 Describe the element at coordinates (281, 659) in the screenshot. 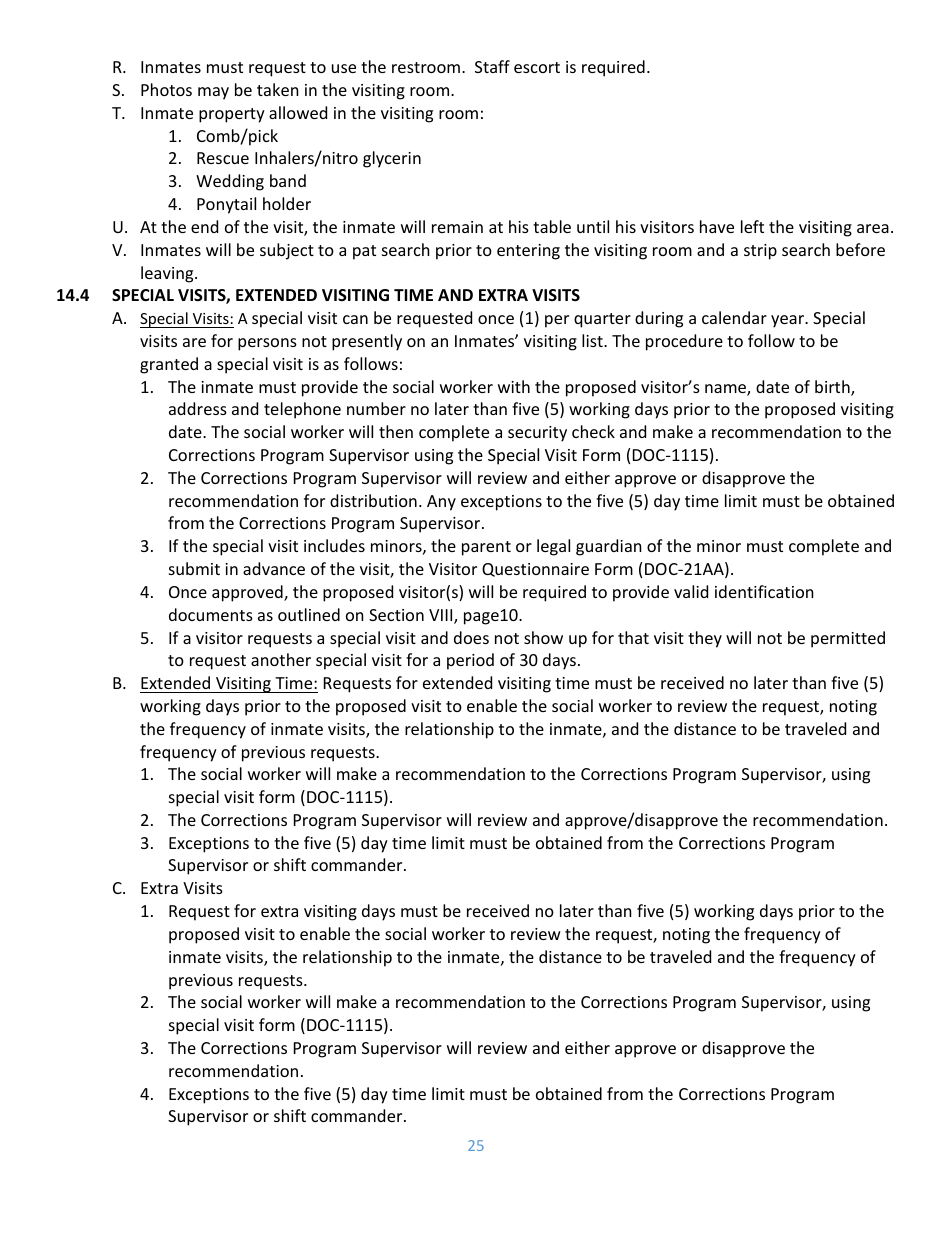

I see `another` at that location.
